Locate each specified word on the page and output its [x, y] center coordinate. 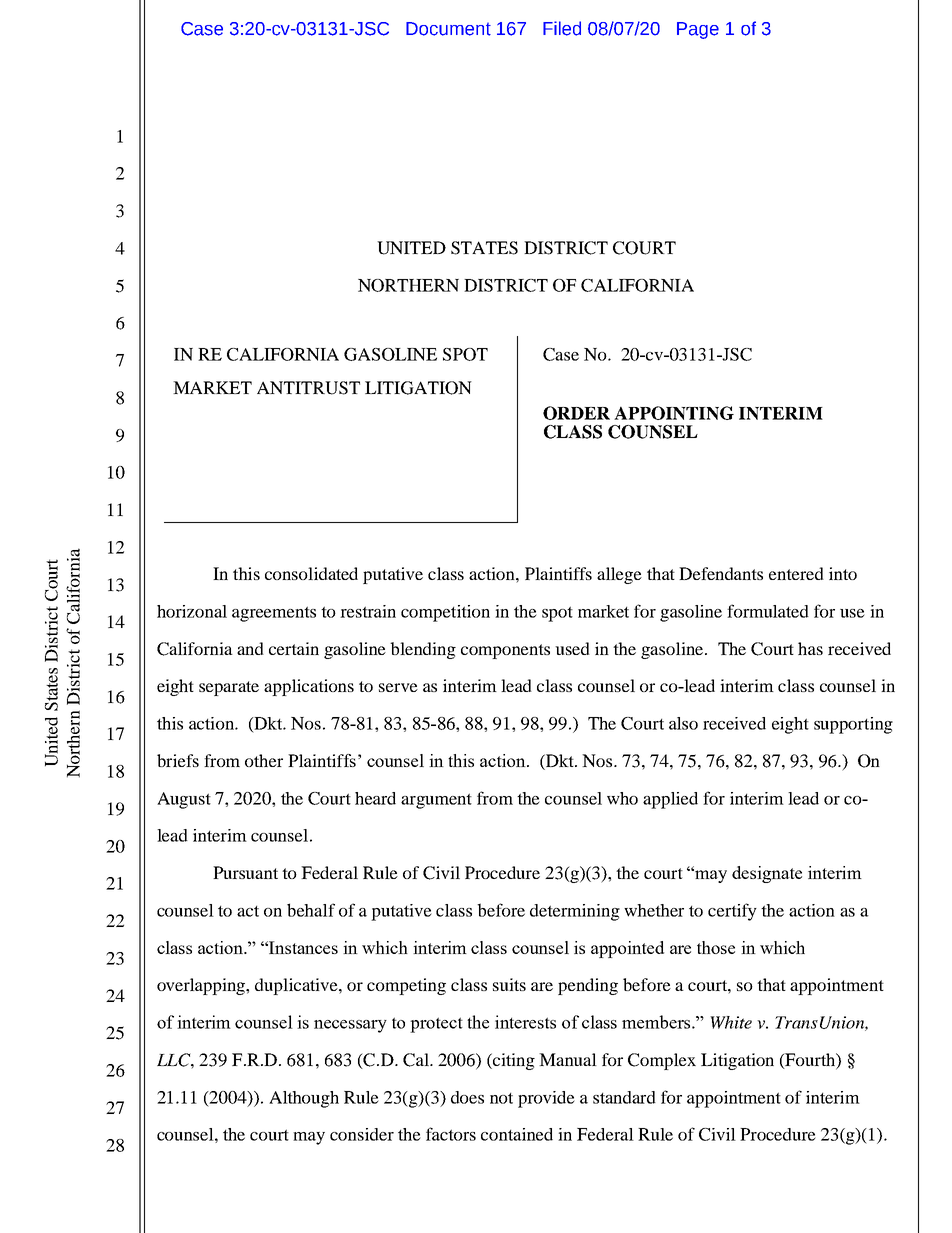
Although [304, 1099]
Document [448, 29]
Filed [562, 28]
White [731, 1022]
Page [698, 30]
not [501, 1098]
